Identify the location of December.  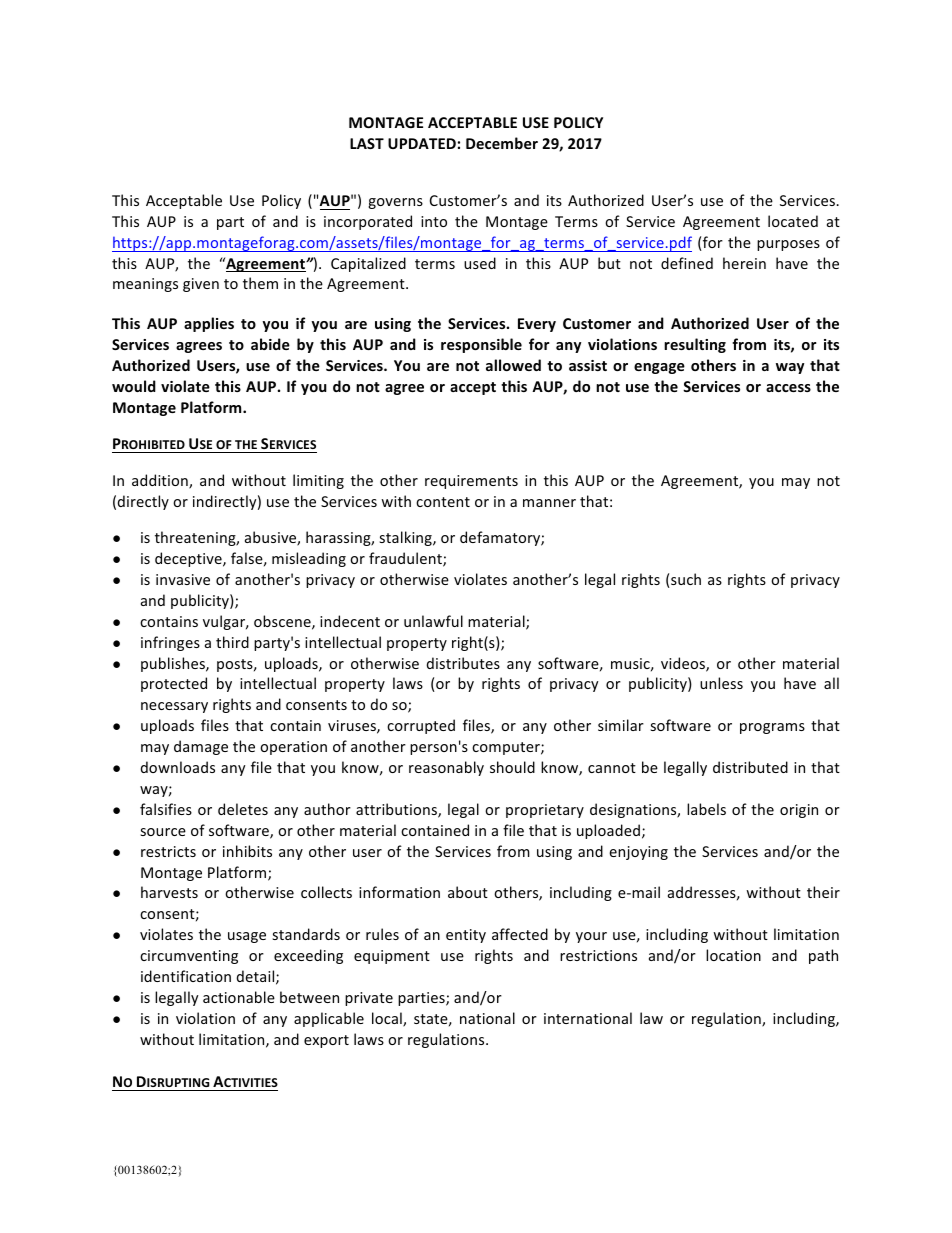
(502, 143).
